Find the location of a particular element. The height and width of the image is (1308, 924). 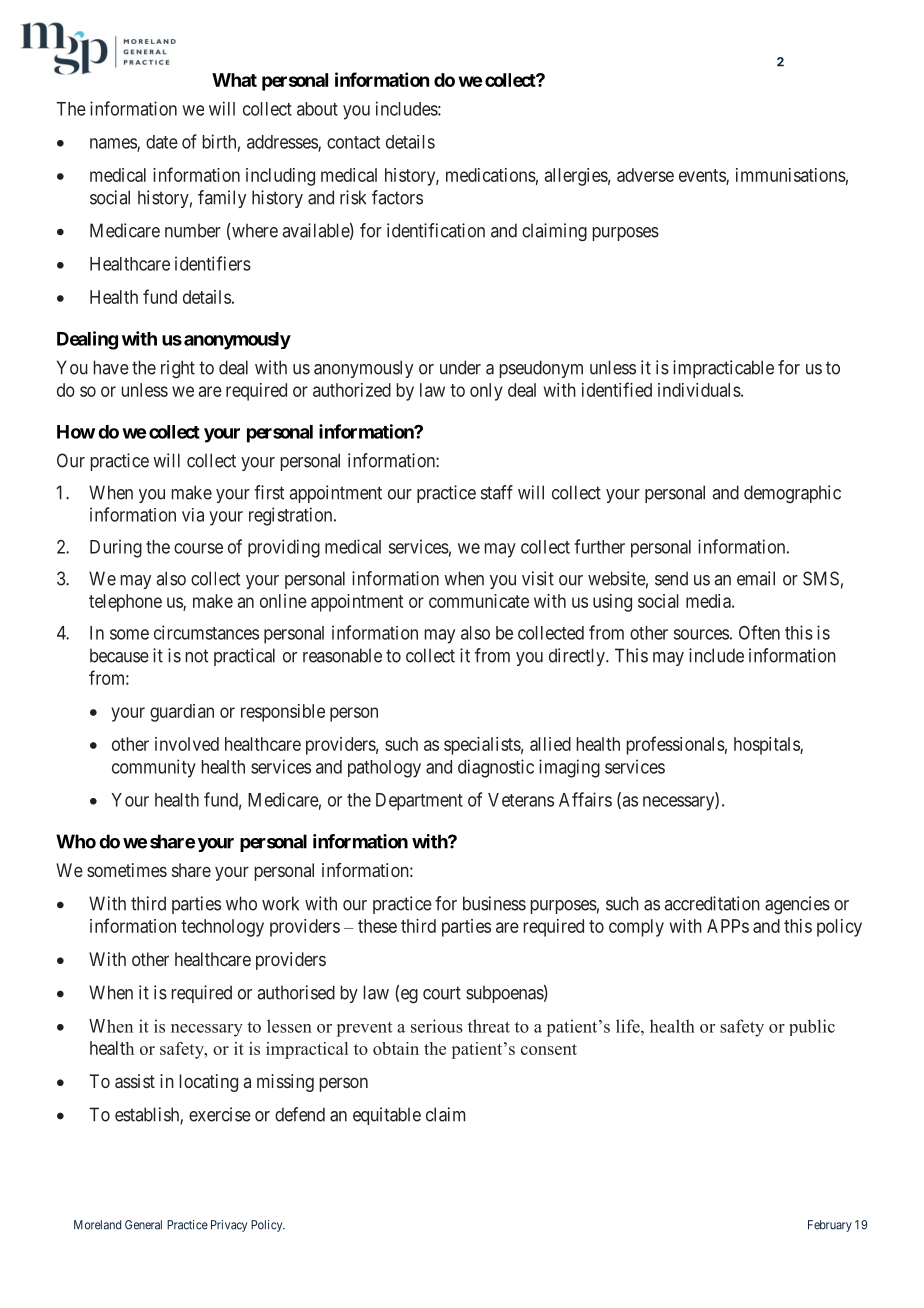

Often is located at coordinates (759, 632).
